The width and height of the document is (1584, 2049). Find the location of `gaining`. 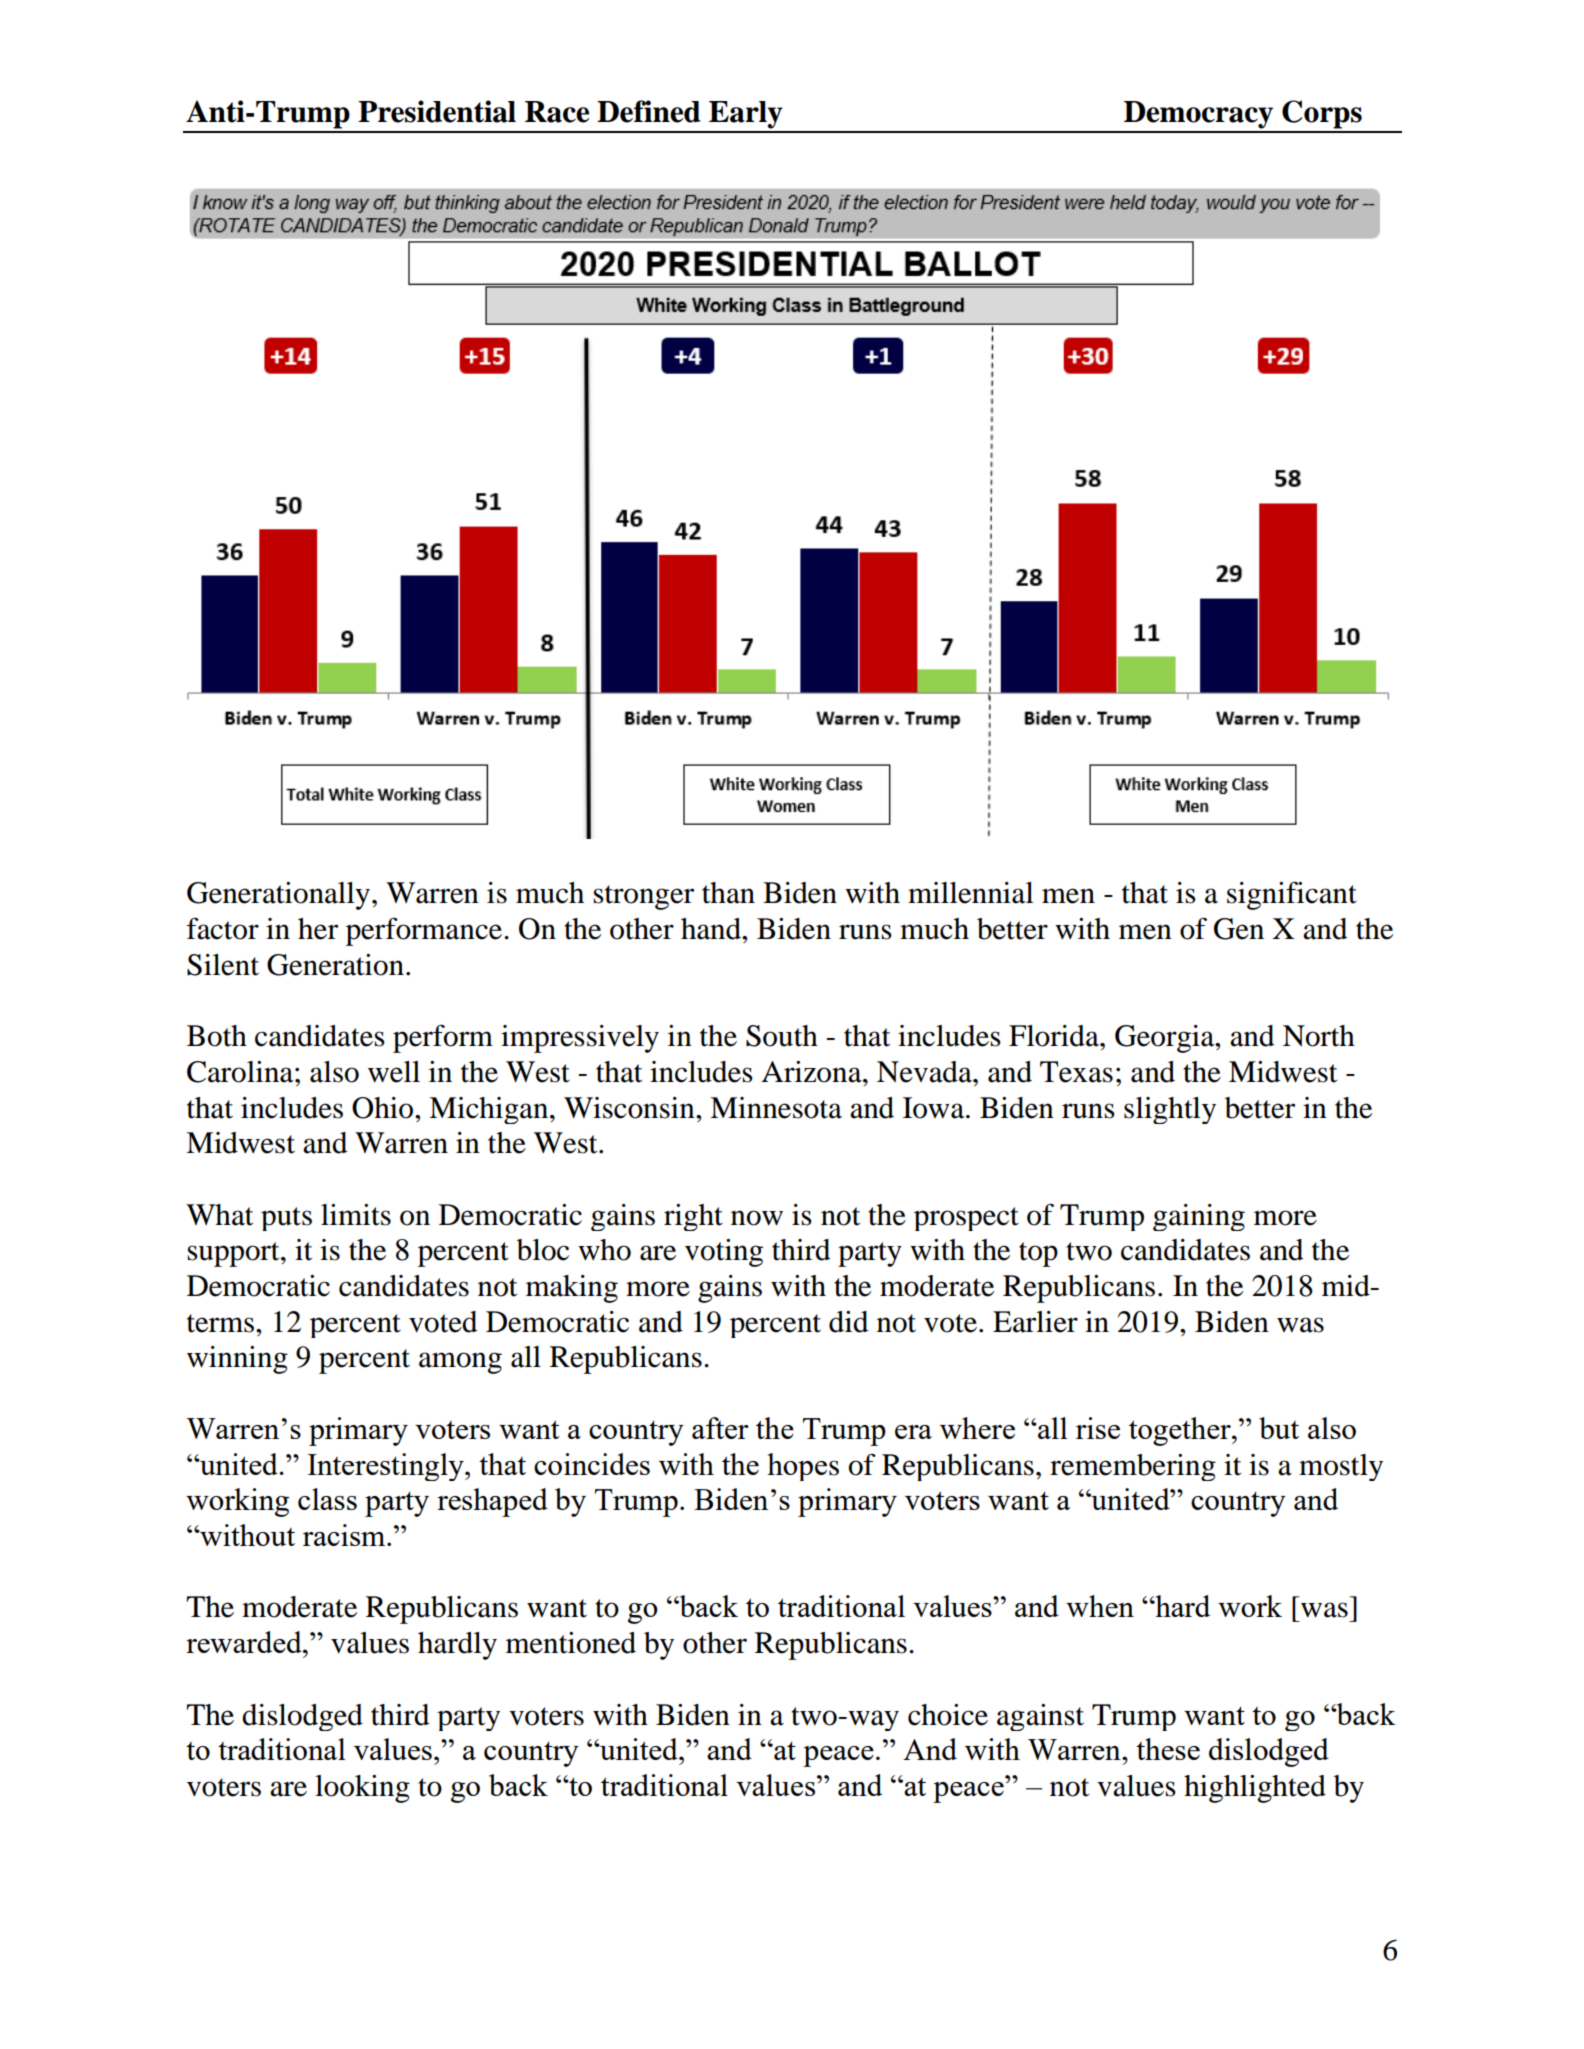

gaining is located at coordinates (1199, 1217).
